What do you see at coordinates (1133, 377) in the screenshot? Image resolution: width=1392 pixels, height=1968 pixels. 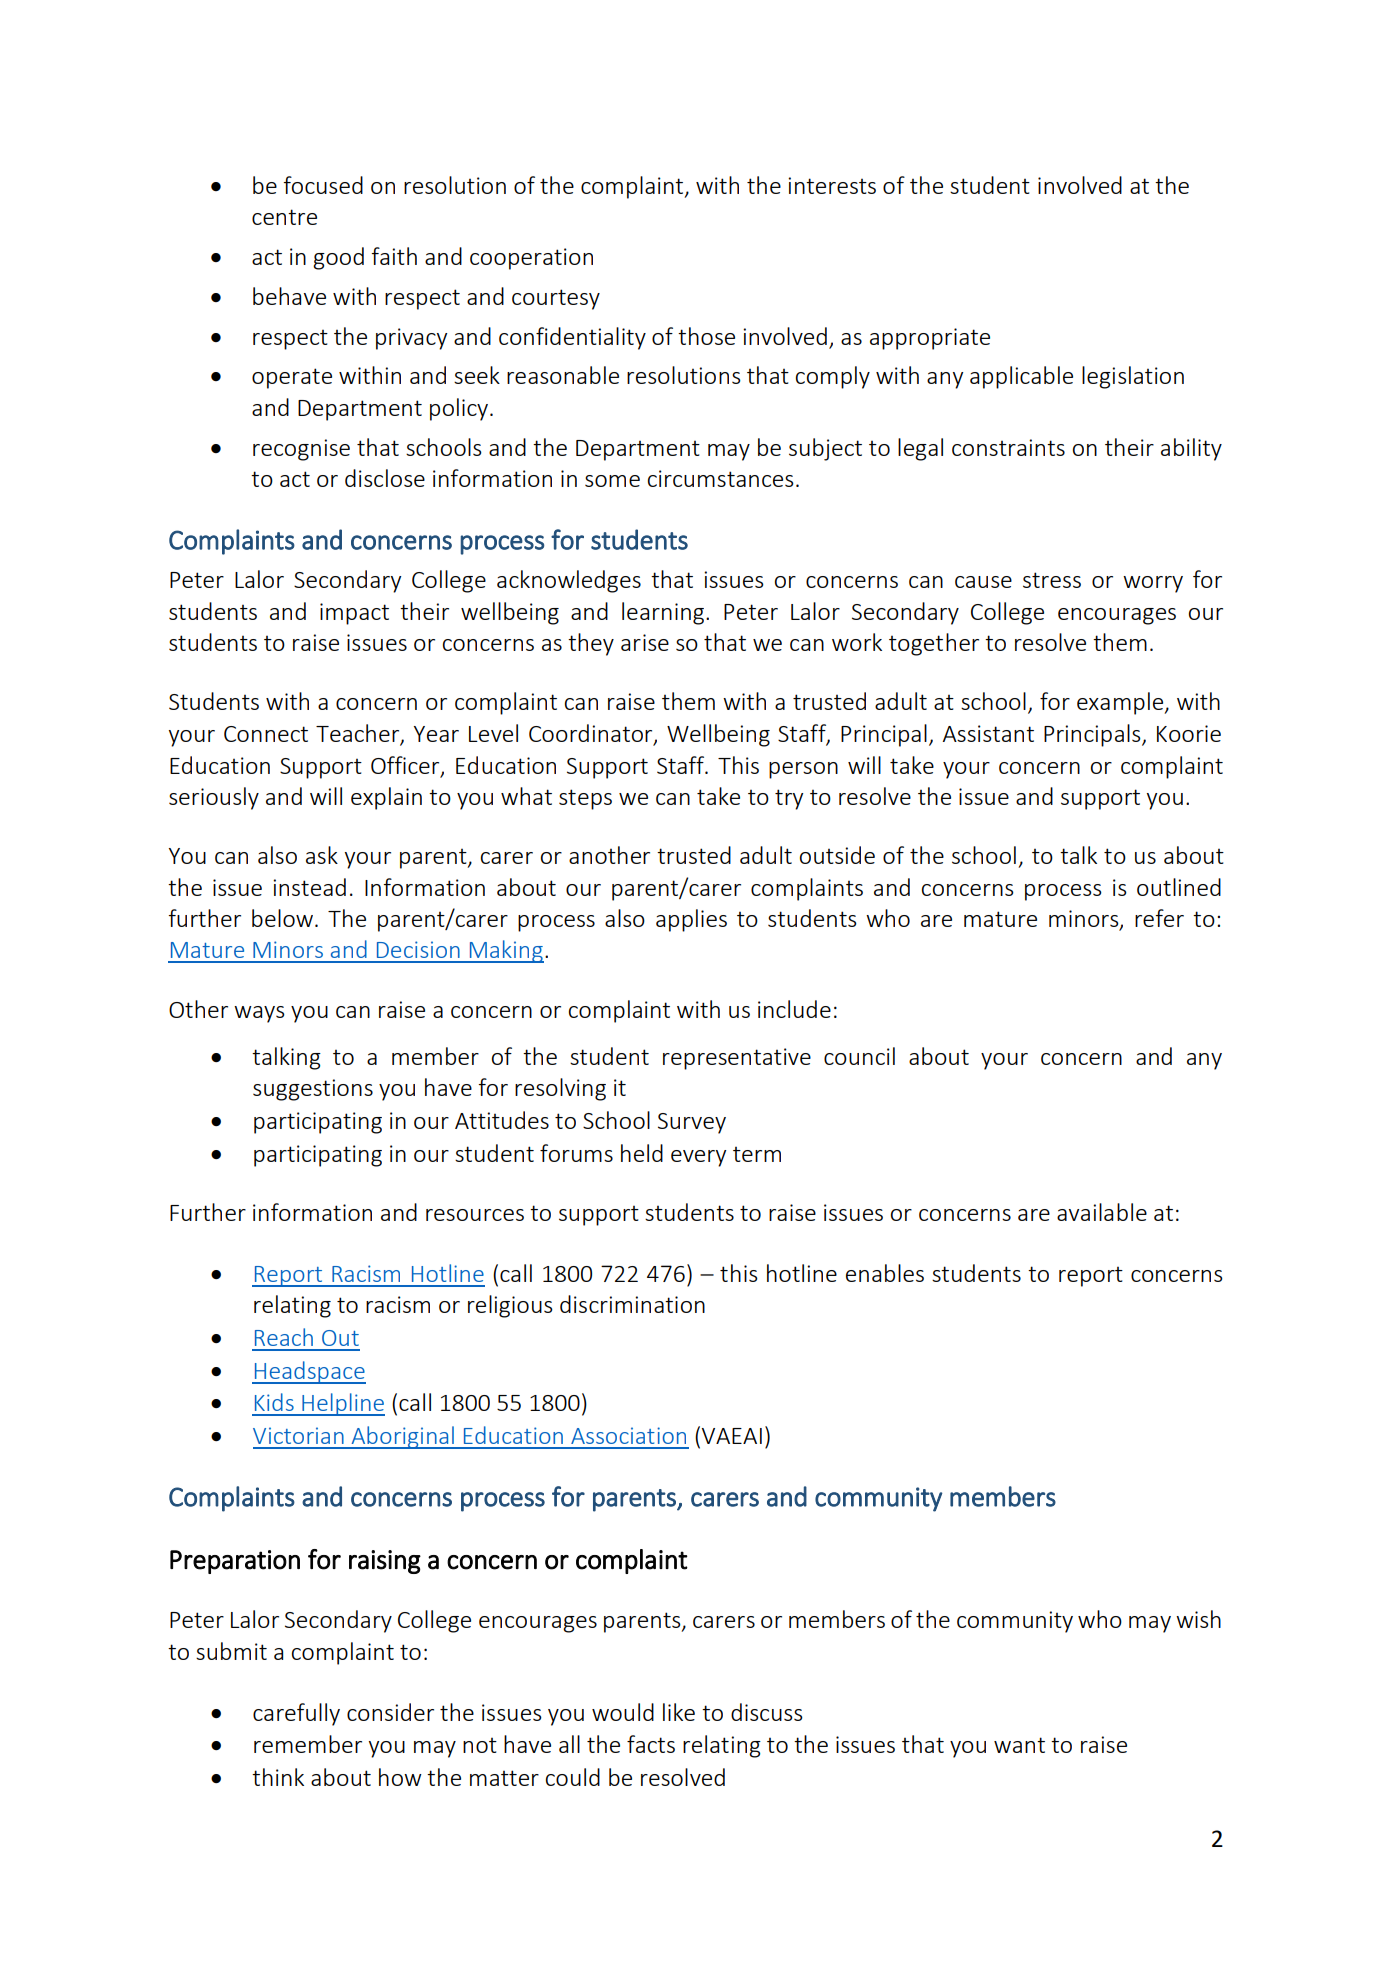 I see `legislation` at bounding box center [1133, 377].
